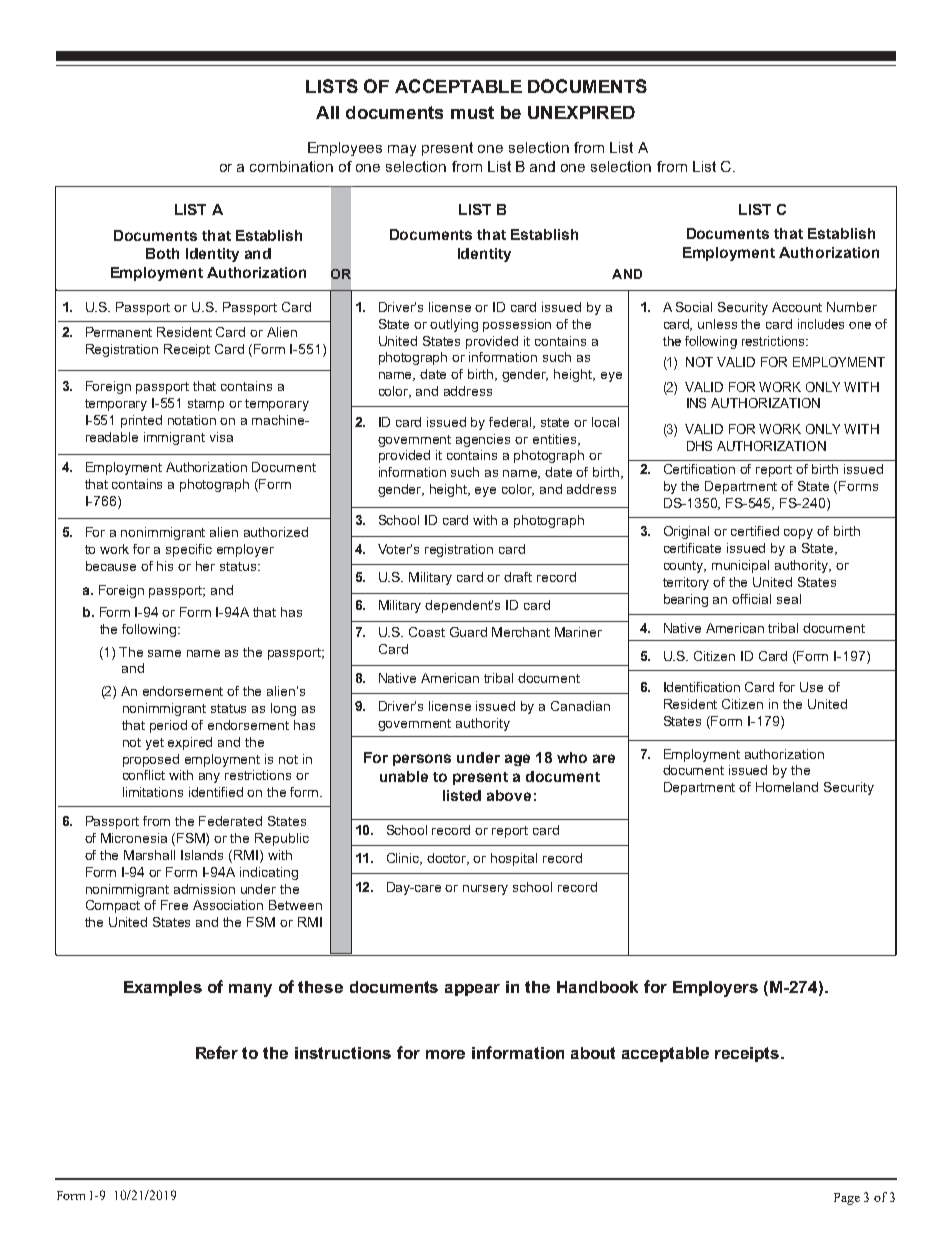  Describe the element at coordinates (291, 166) in the document. I see `combination` at that location.
